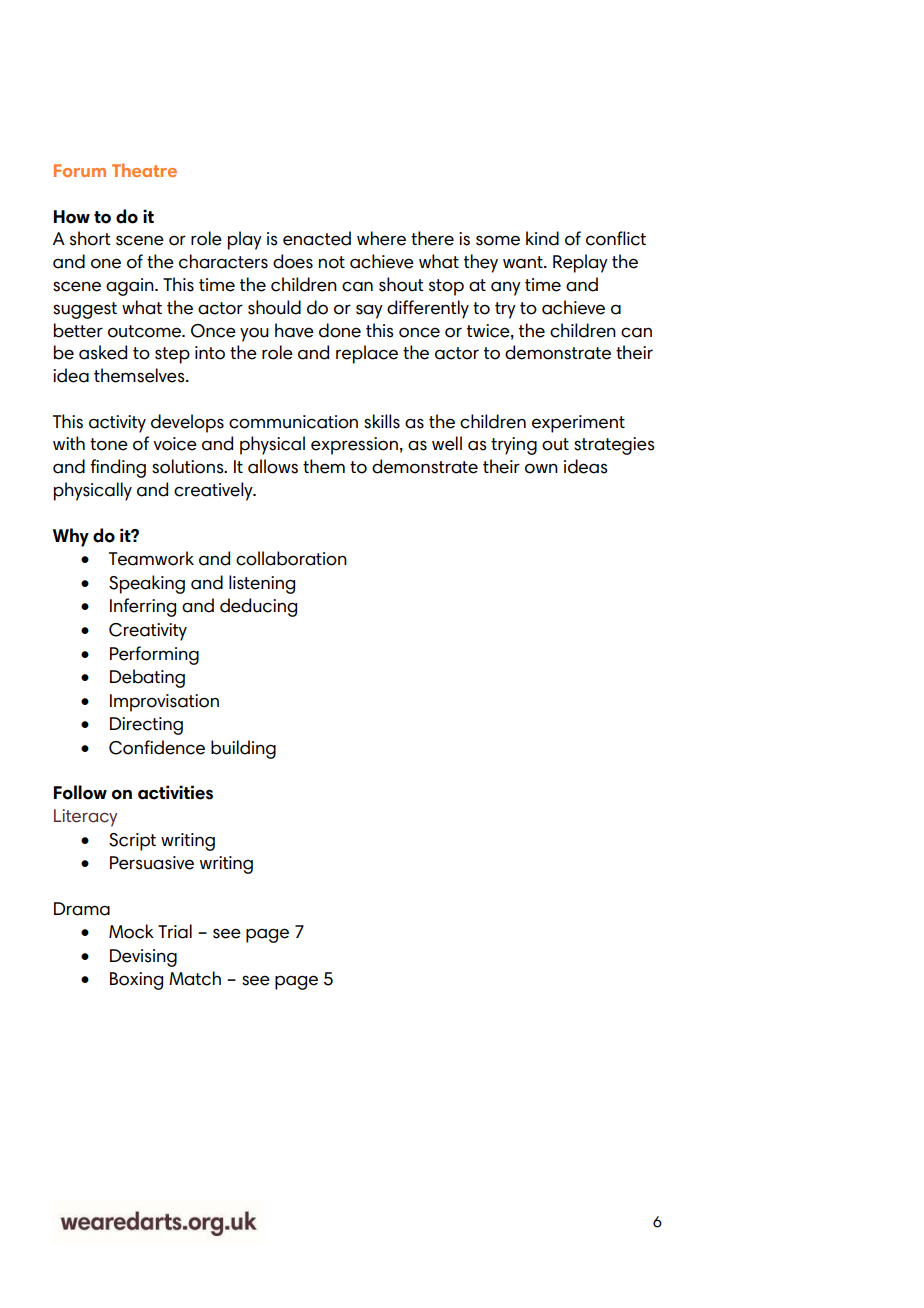 The image size is (924, 1308). Describe the element at coordinates (291, 558) in the page. I see `collaboration` at that location.
